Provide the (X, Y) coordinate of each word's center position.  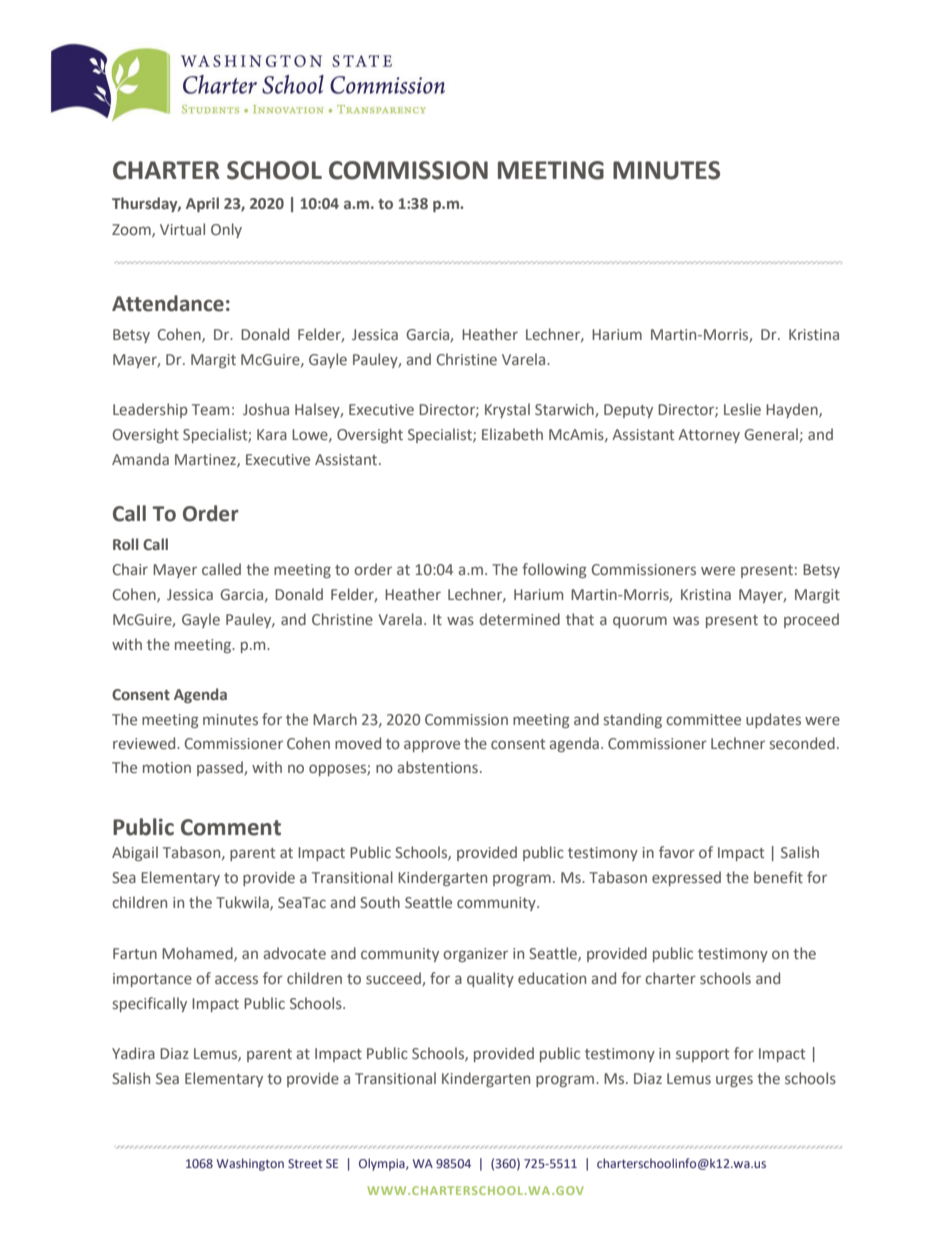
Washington (250, 1164)
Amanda (140, 459)
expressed (686, 878)
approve (432, 746)
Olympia (383, 1164)
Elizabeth (512, 434)
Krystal (507, 410)
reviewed (145, 743)
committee (703, 719)
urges (734, 1081)
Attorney (709, 436)
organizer (475, 955)
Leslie (742, 409)
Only (226, 230)
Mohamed (198, 954)
